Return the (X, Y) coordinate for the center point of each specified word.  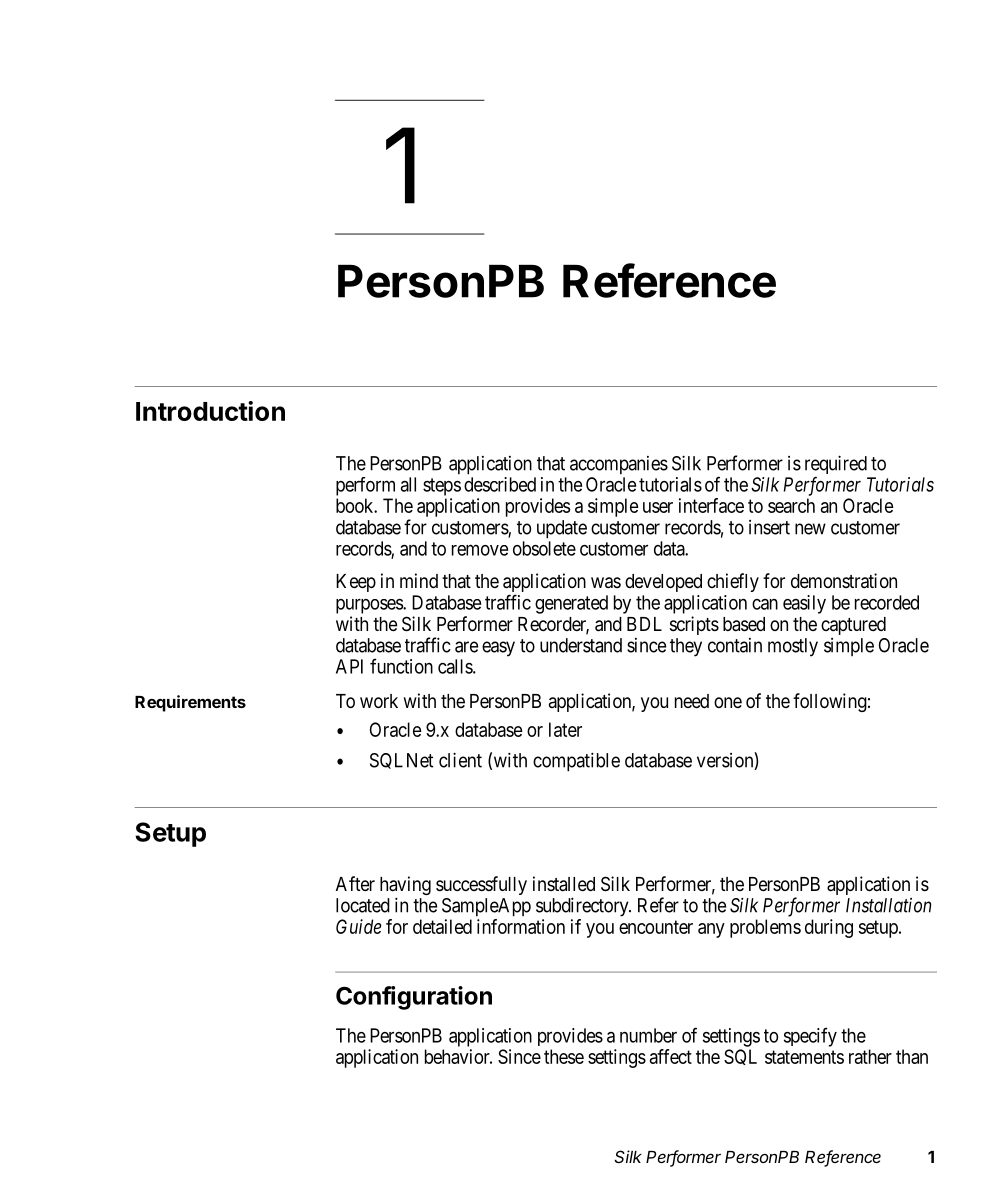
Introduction (210, 411)
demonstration (844, 581)
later (565, 729)
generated (571, 604)
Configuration (414, 998)
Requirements (190, 703)
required (836, 464)
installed (564, 884)
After (355, 883)
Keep (356, 583)
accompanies (619, 465)
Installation (888, 905)
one (728, 702)
